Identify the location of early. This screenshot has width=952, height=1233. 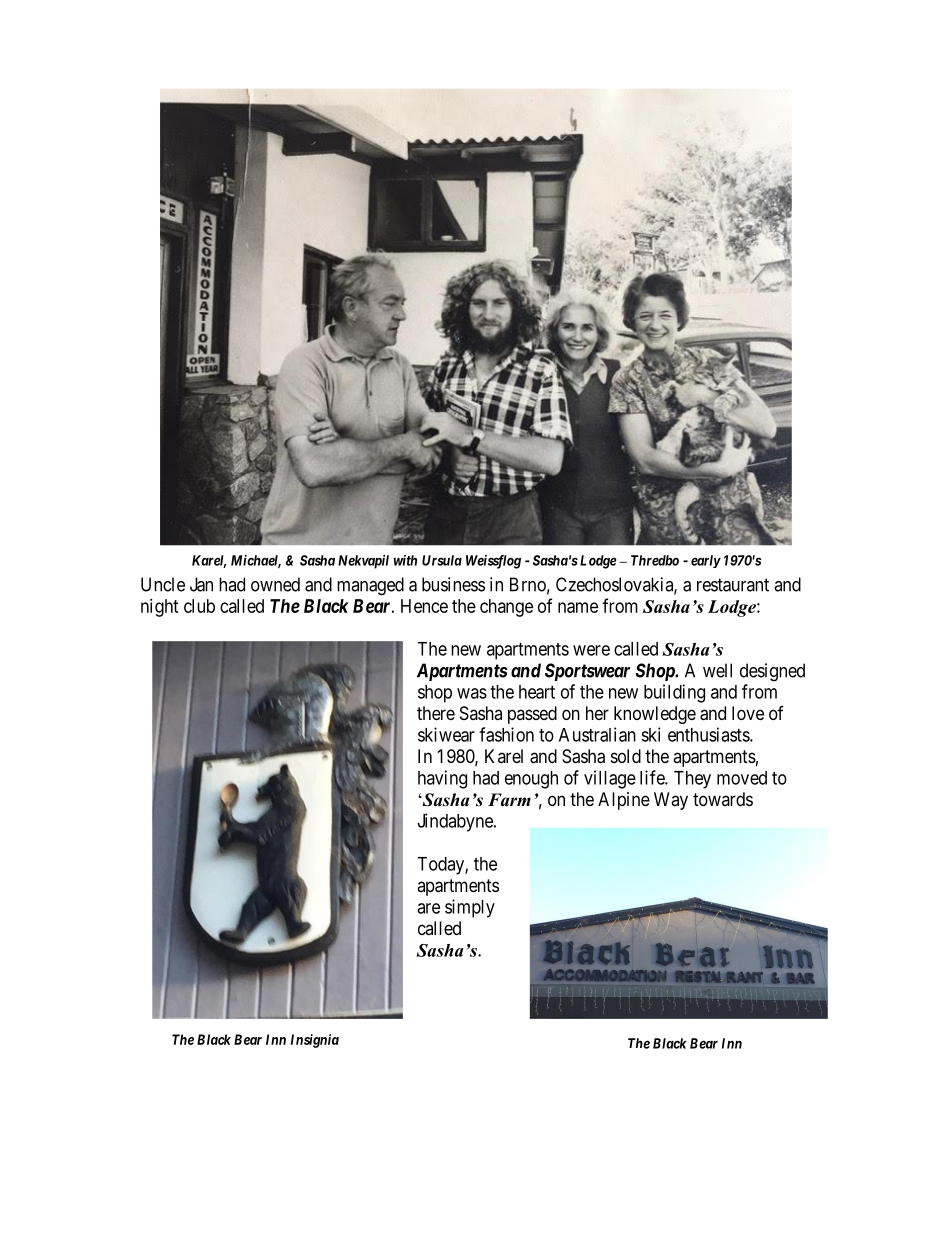
(706, 561).
